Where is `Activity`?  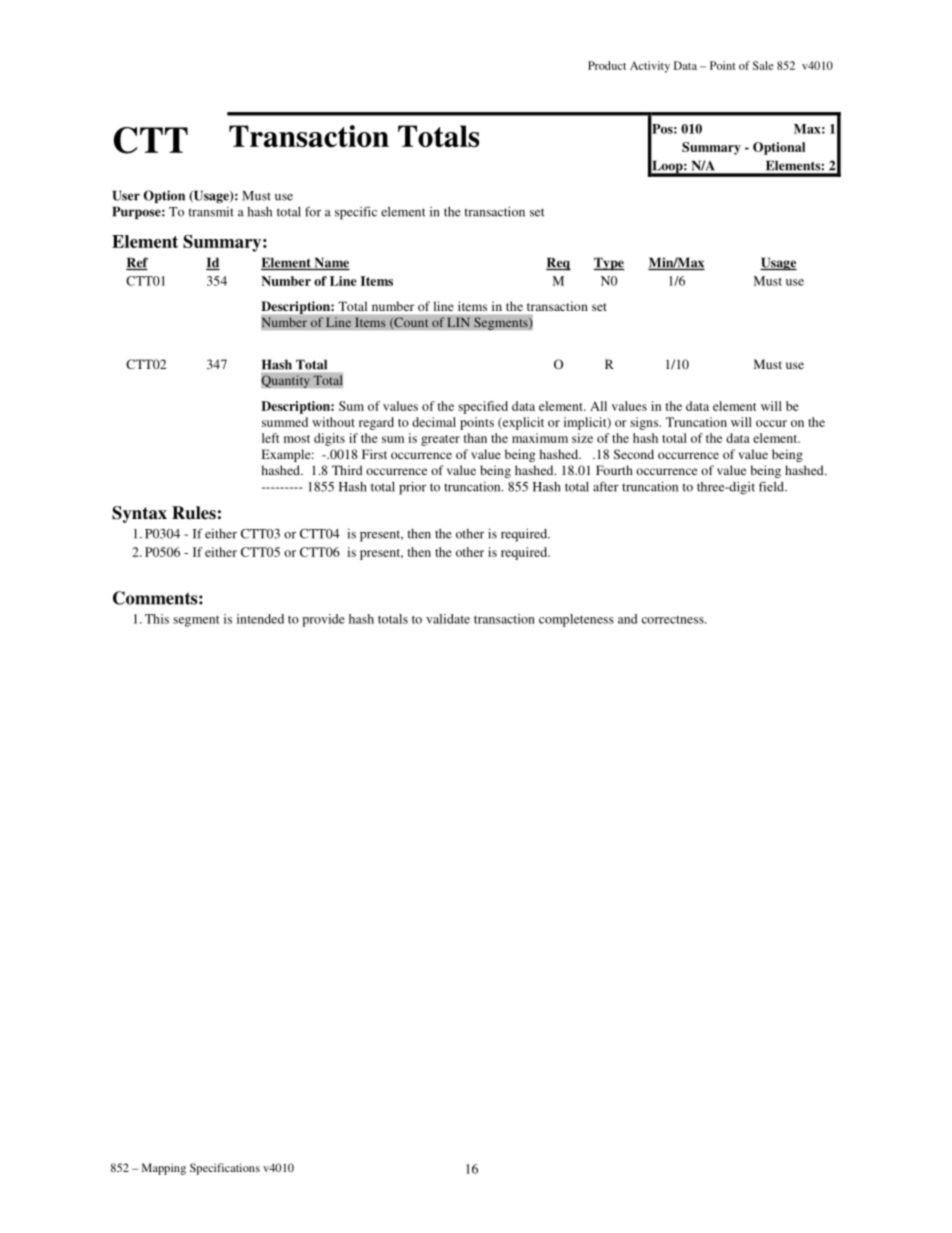
Activity is located at coordinates (650, 67).
